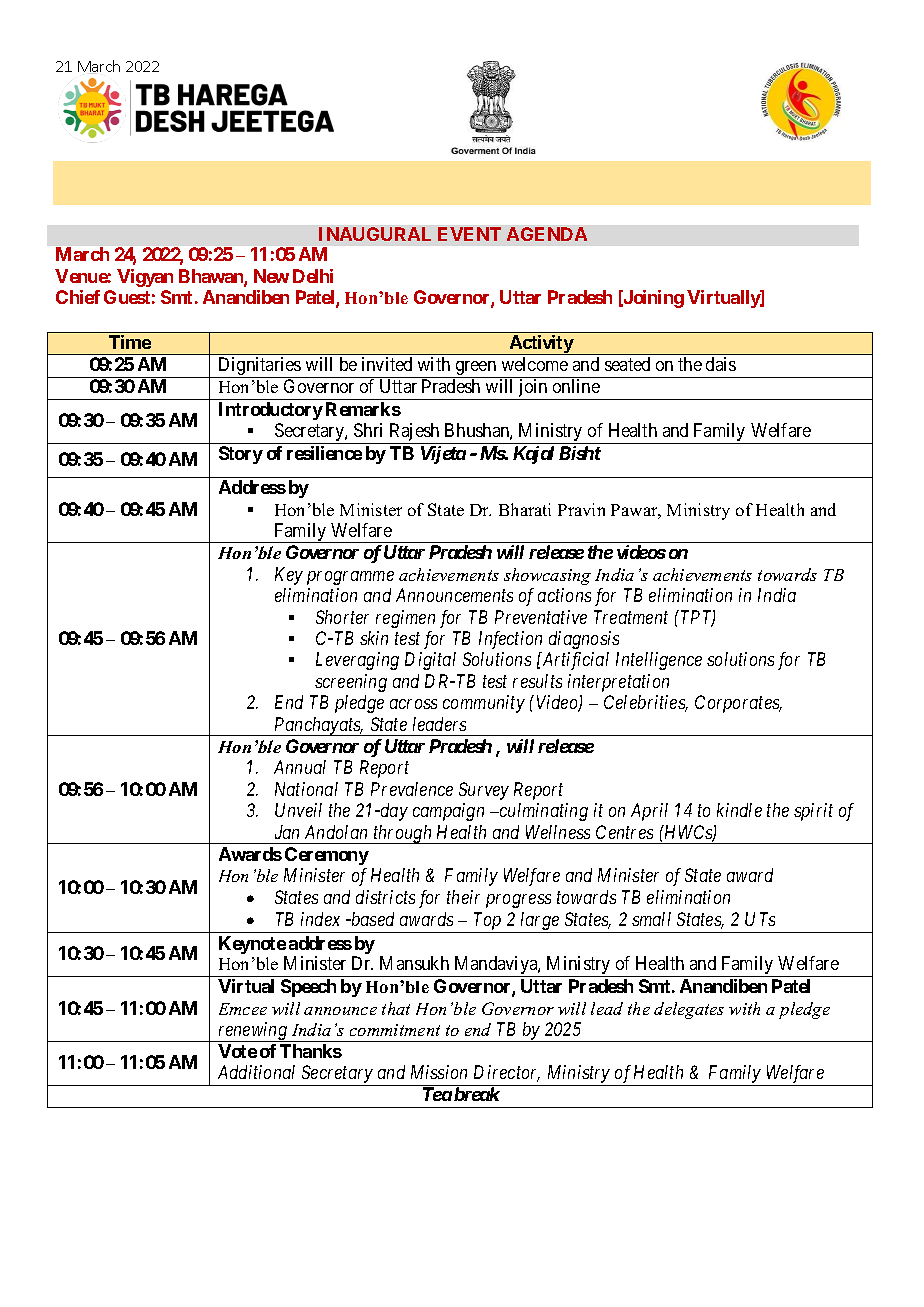 The height and width of the screenshot is (1307, 924). What do you see at coordinates (581, 509) in the screenshot?
I see `Pravin` at bounding box center [581, 509].
